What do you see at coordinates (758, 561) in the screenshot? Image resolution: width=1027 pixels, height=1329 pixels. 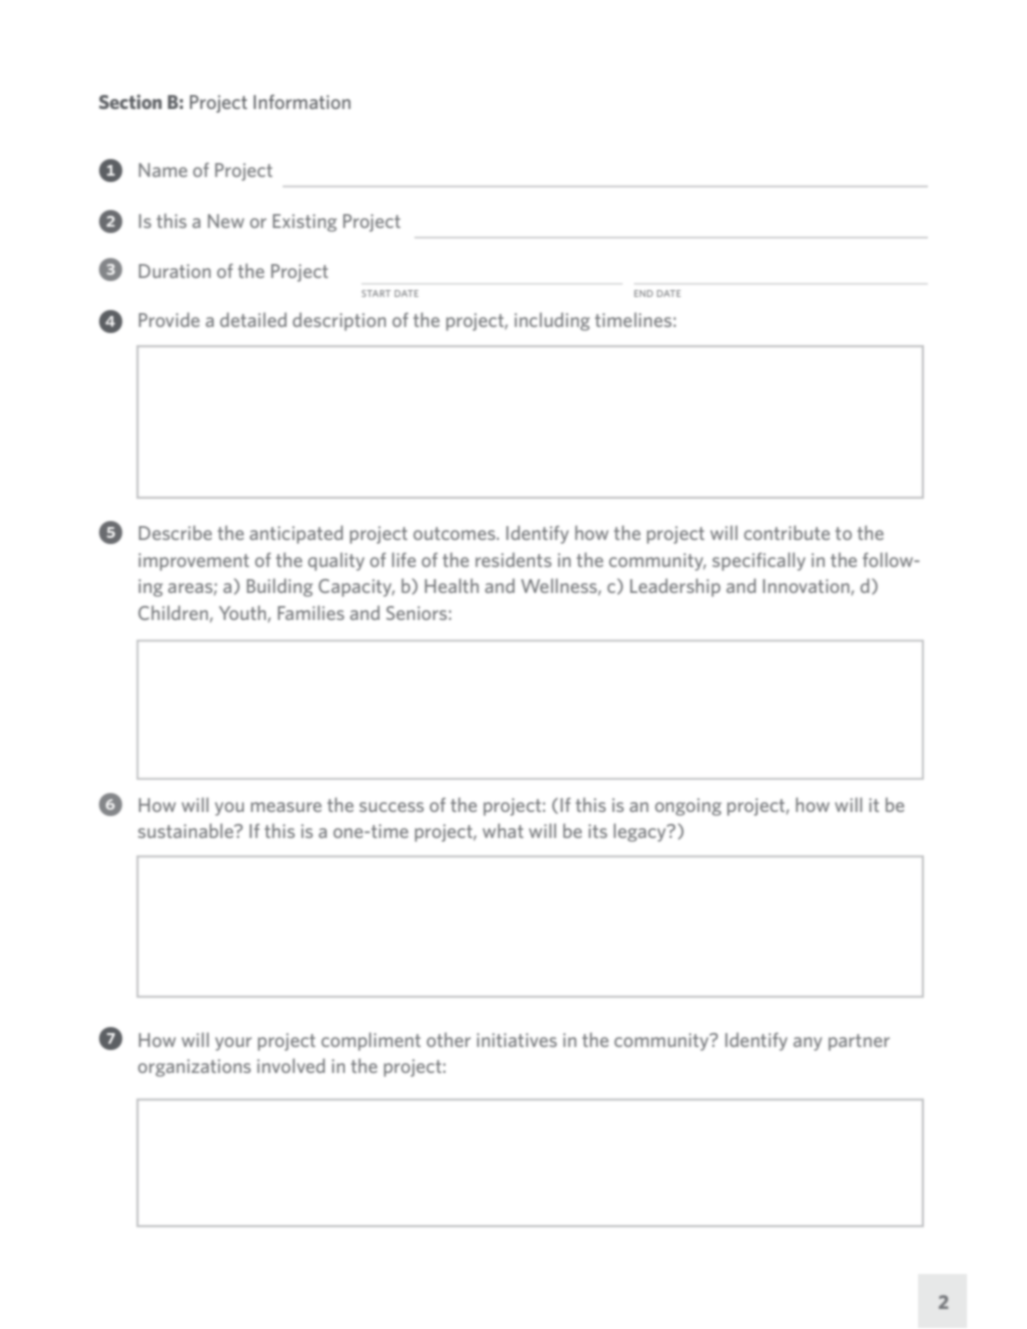 I see `specifically` at bounding box center [758, 561].
